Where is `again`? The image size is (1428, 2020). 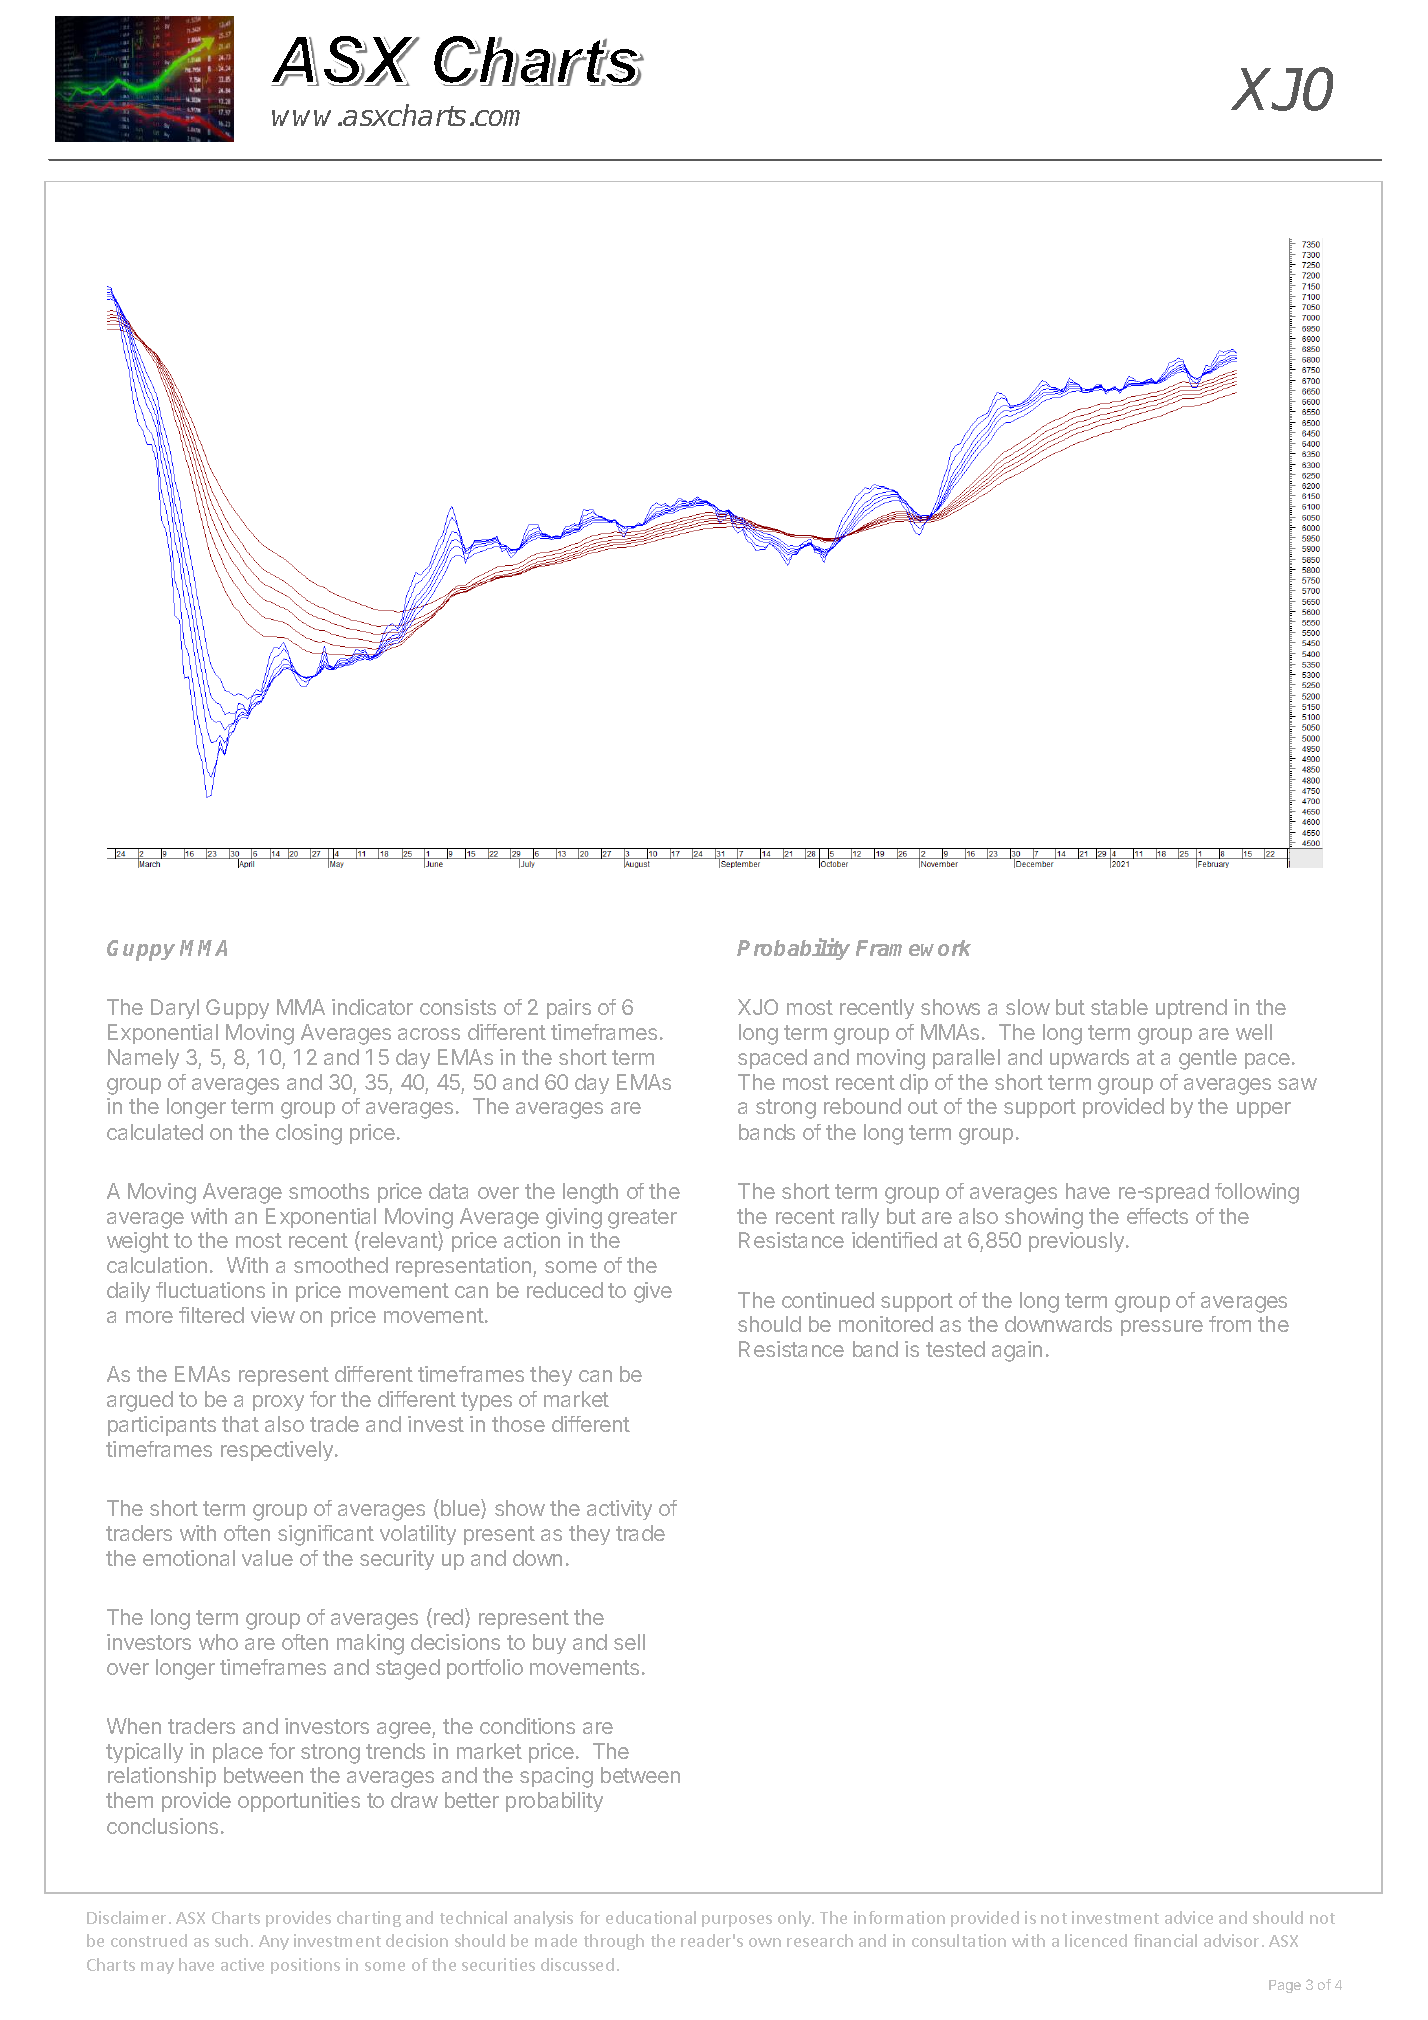
again is located at coordinates (1017, 1351).
